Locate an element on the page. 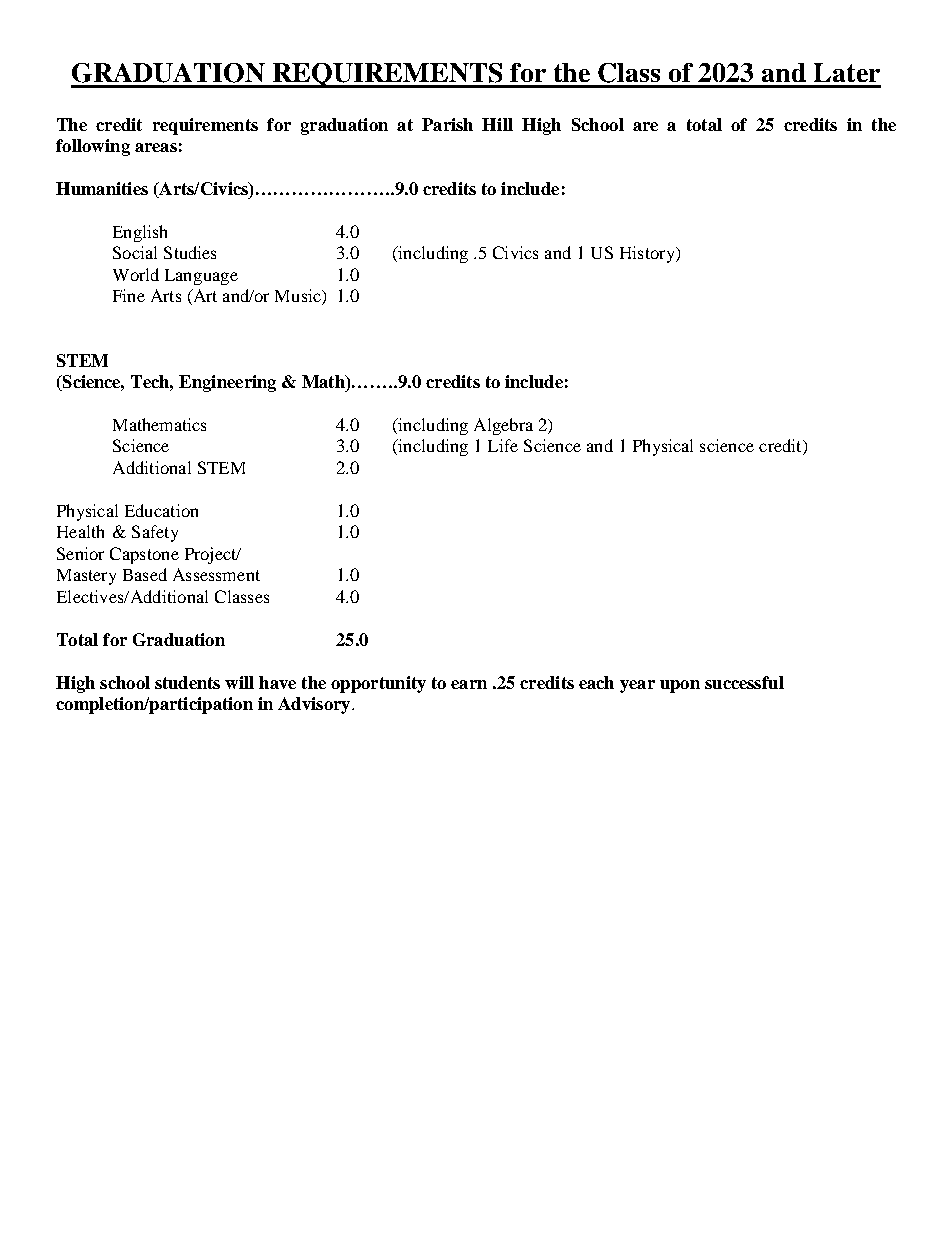  Engineering is located at coordinates (227, 383).
